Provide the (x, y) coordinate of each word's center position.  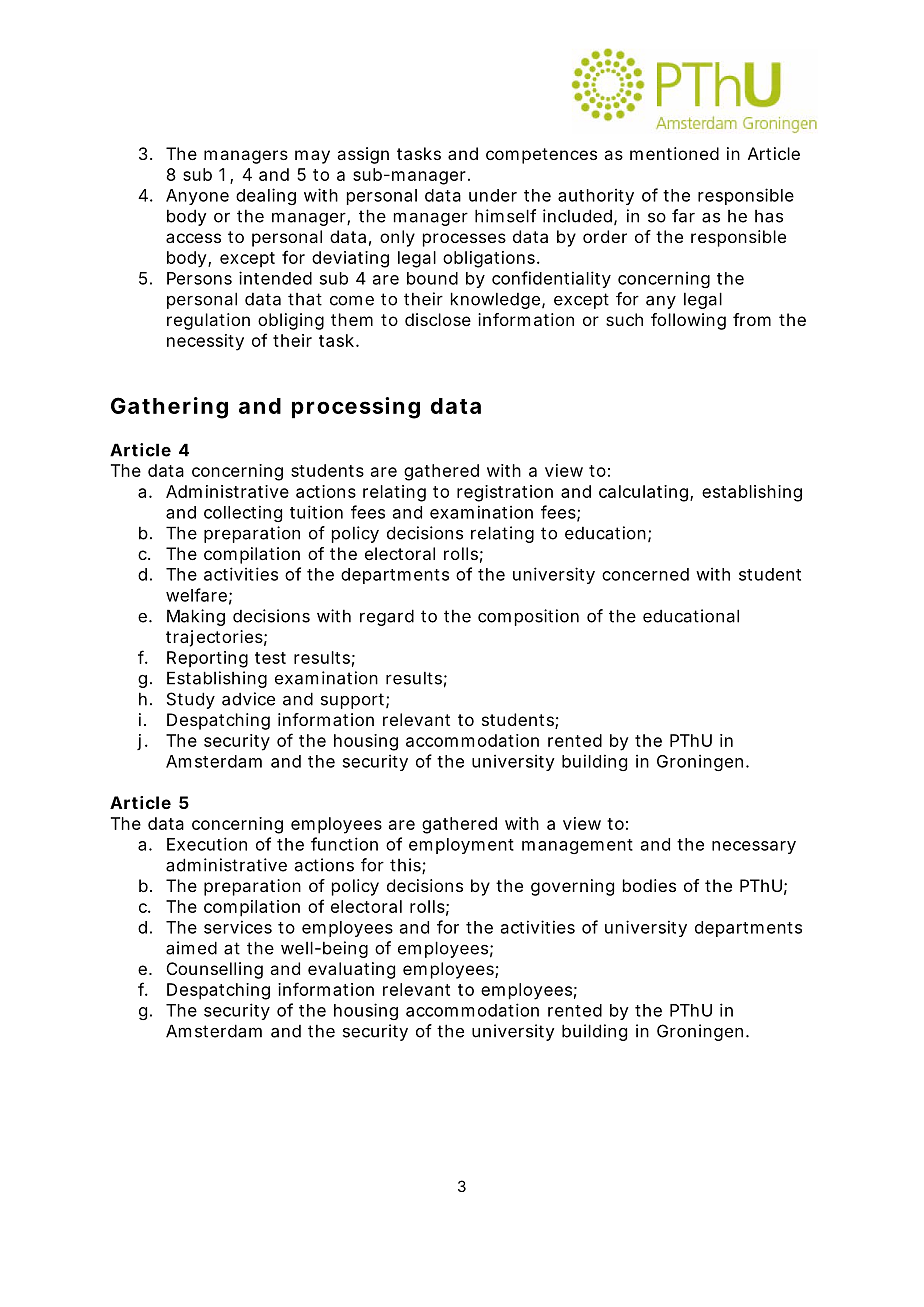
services (238, 927)
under (493, 195)
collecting (243, 513)
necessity (205, 342)
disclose (438, 319)
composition (528, 617)
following (688, 321)
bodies (649, 885)
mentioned (674, 153)
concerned (645, 574)
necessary (754, 847)
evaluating (351, 970)
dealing (266, 196)
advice (248, 699)
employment (461, 846)
